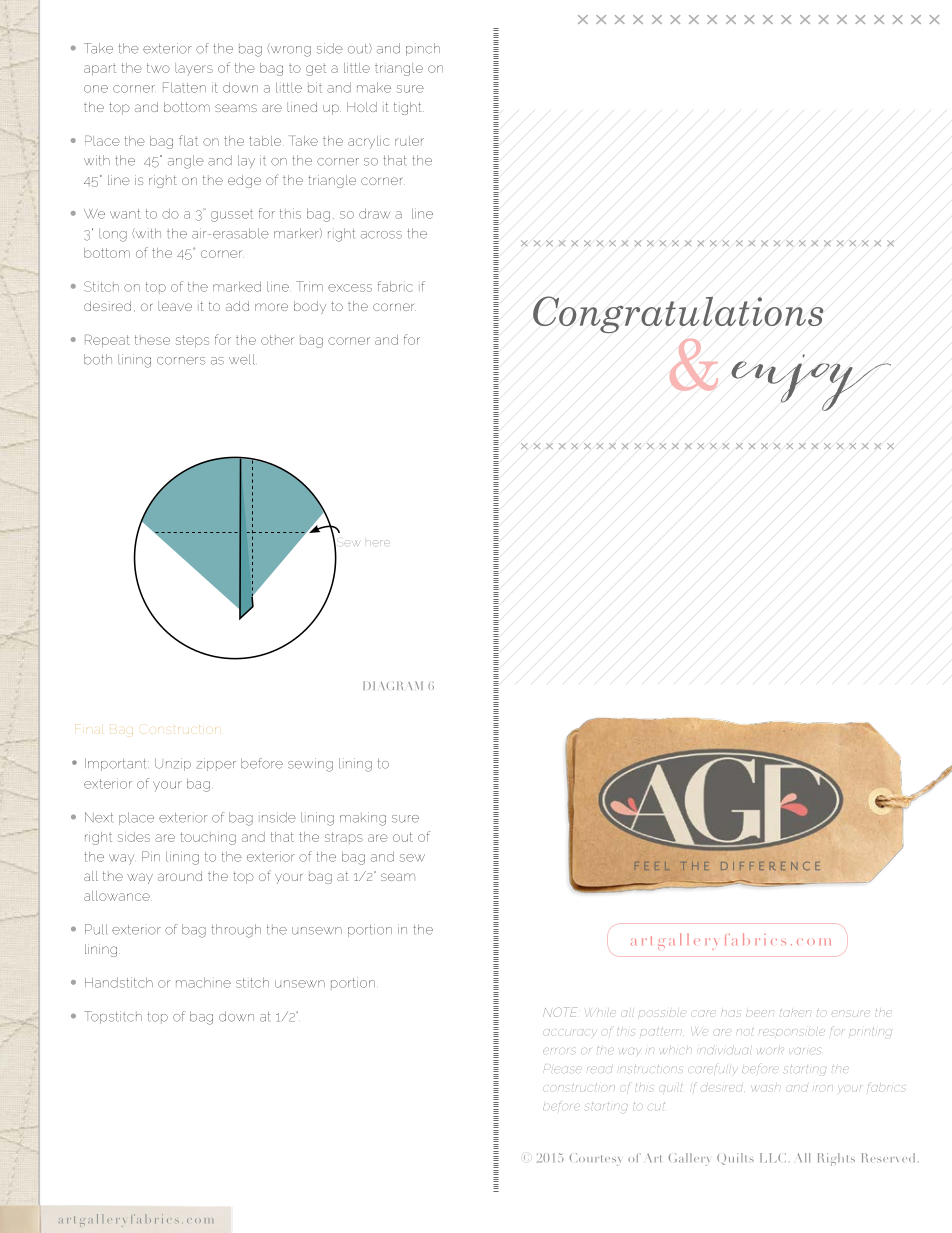  Describe the element at coordinates (363, 819) in the document. I see `making` at that location.
